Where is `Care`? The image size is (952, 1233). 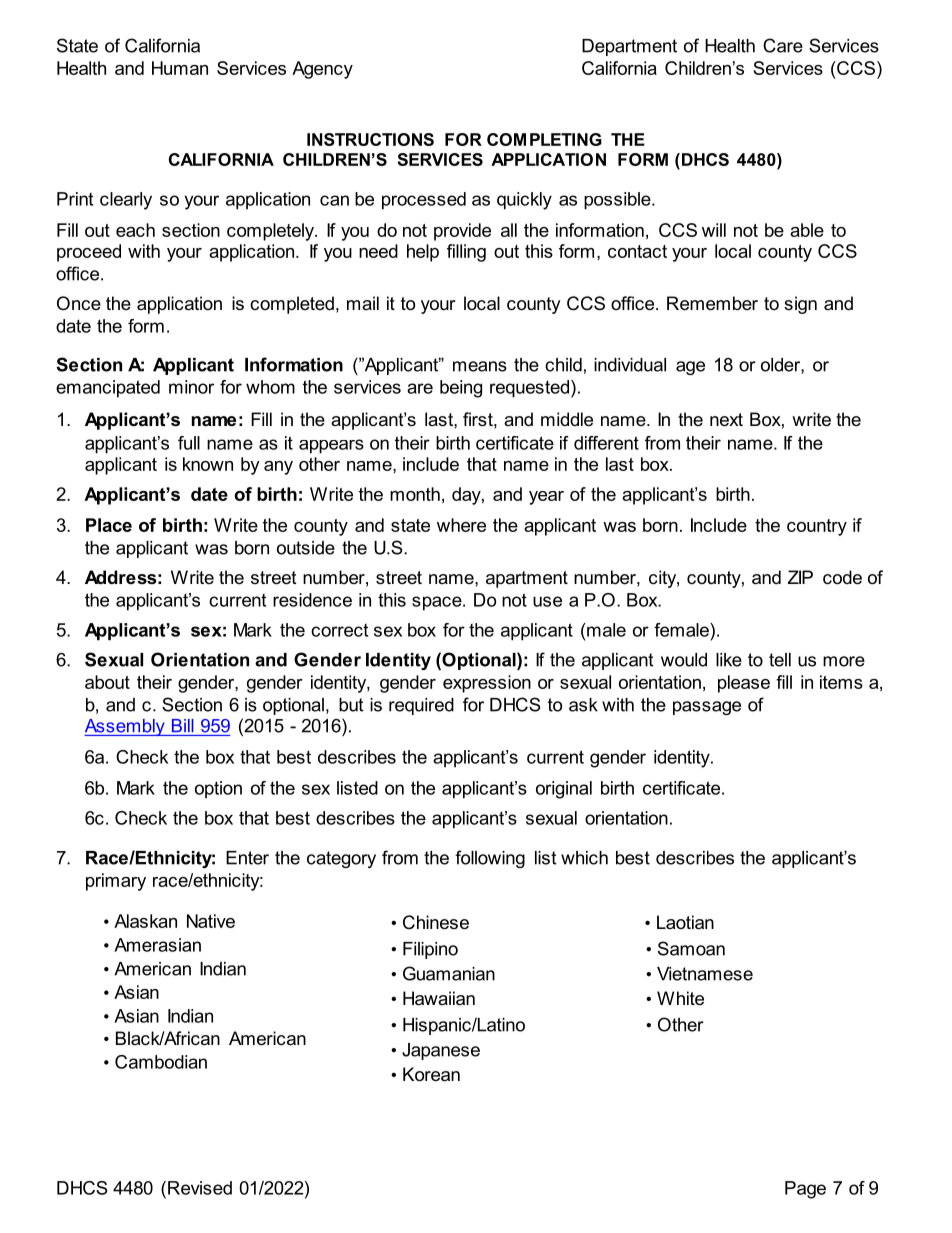 Care is located at coordinates (783, 45).
